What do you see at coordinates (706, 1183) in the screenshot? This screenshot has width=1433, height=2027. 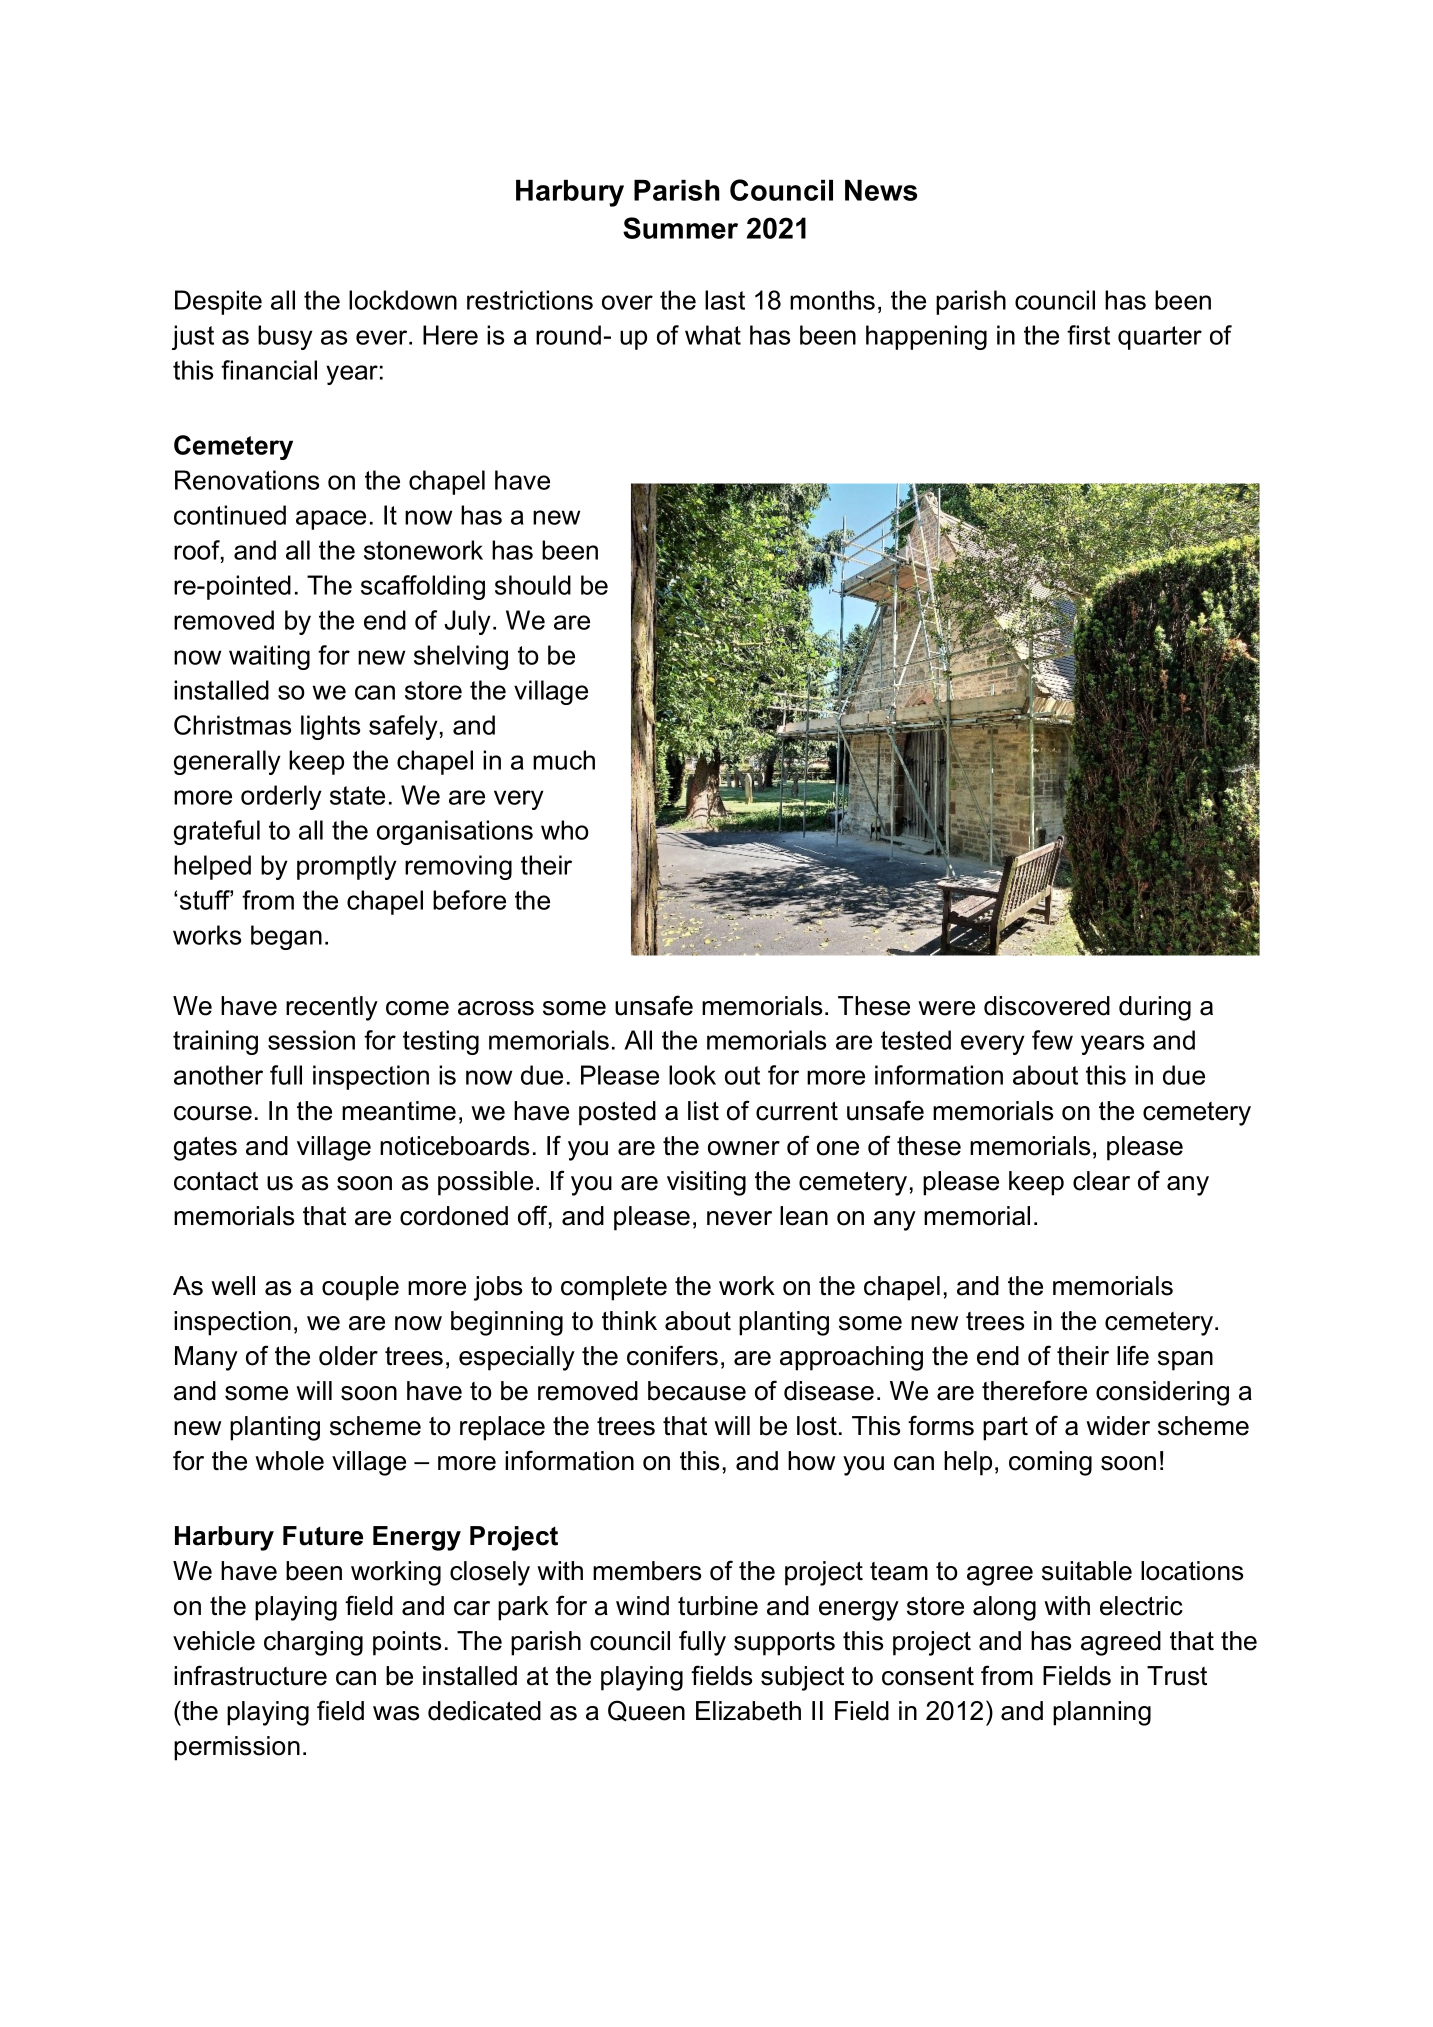 I see `visiting` at bounding box center [706, 1183].
